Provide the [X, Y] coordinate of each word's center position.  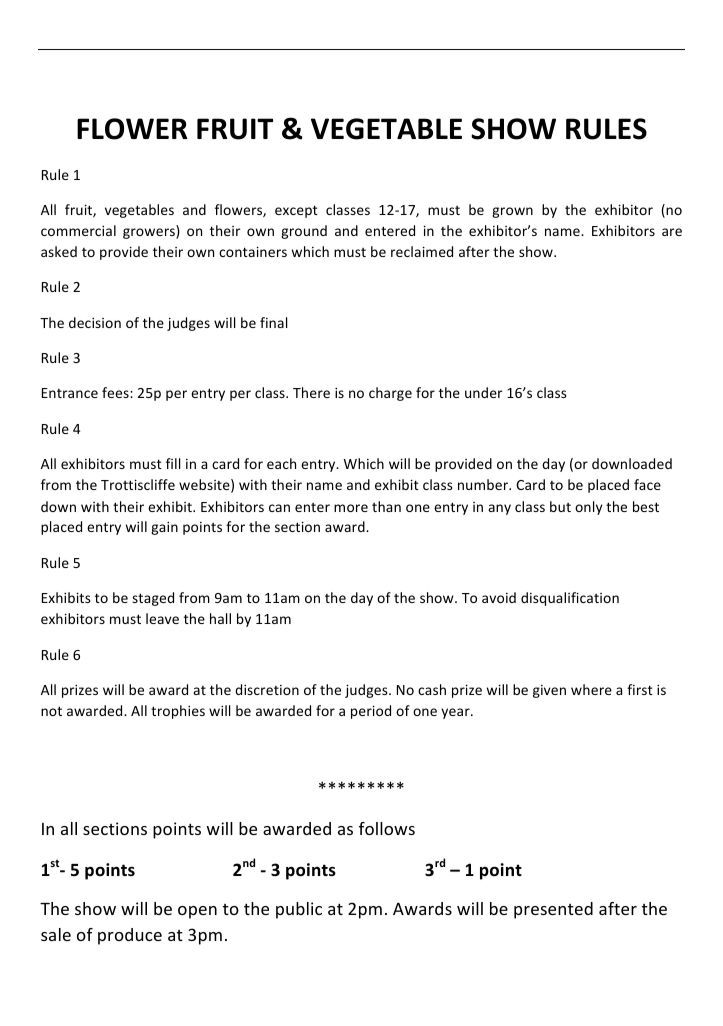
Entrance [70, 393]
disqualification [570, 599]
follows [387, 828]
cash [432, 689]
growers [150, 233]
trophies [178, 712]
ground [304, 232]
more [351, 508]
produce [130, 936]
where [591, 689]
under [484, 392]
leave [162, 618]
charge [390, 394]
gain [164, 528]
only [588, 508]
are [672, 232]
